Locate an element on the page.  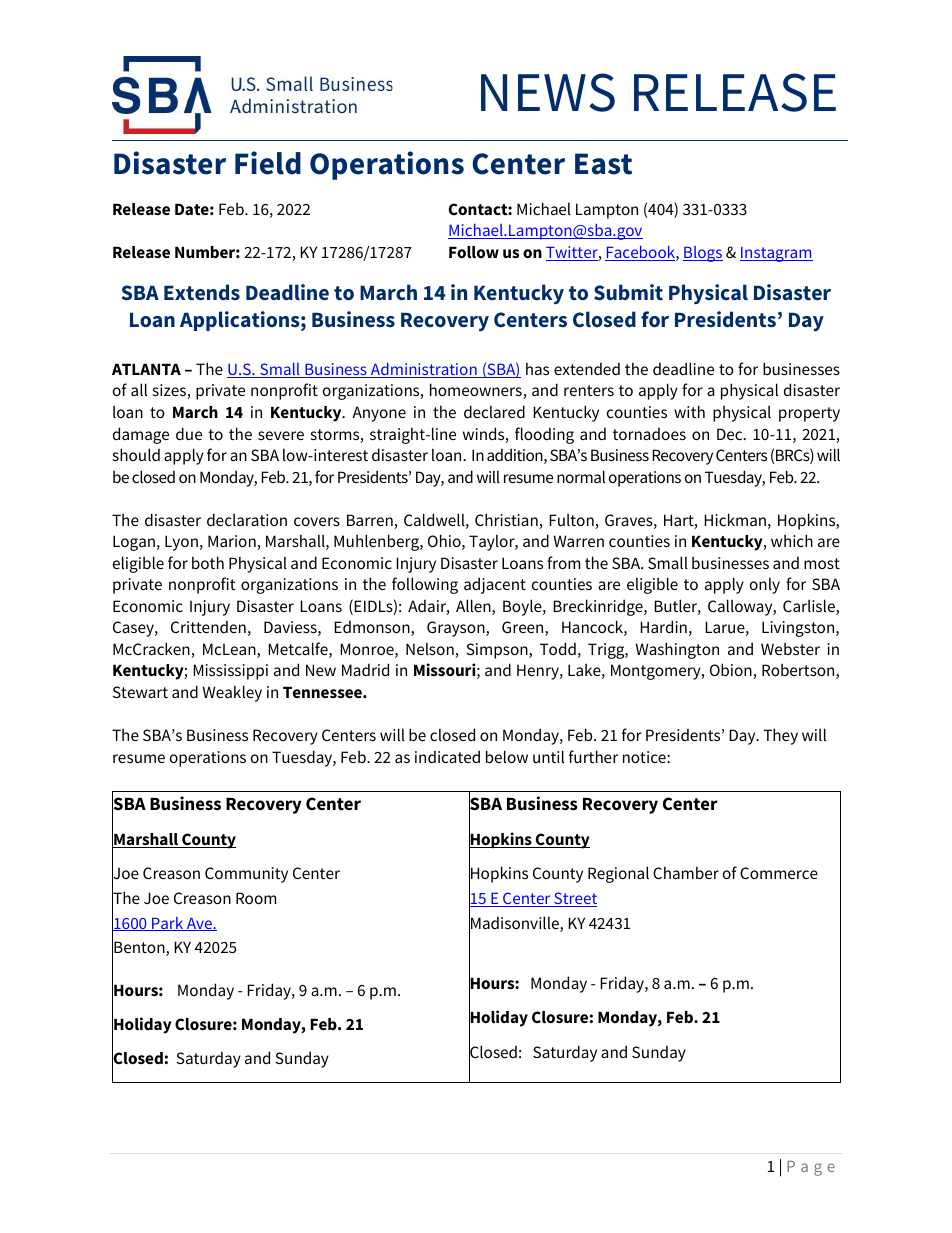
Room is located at coordinates (256, 898).
